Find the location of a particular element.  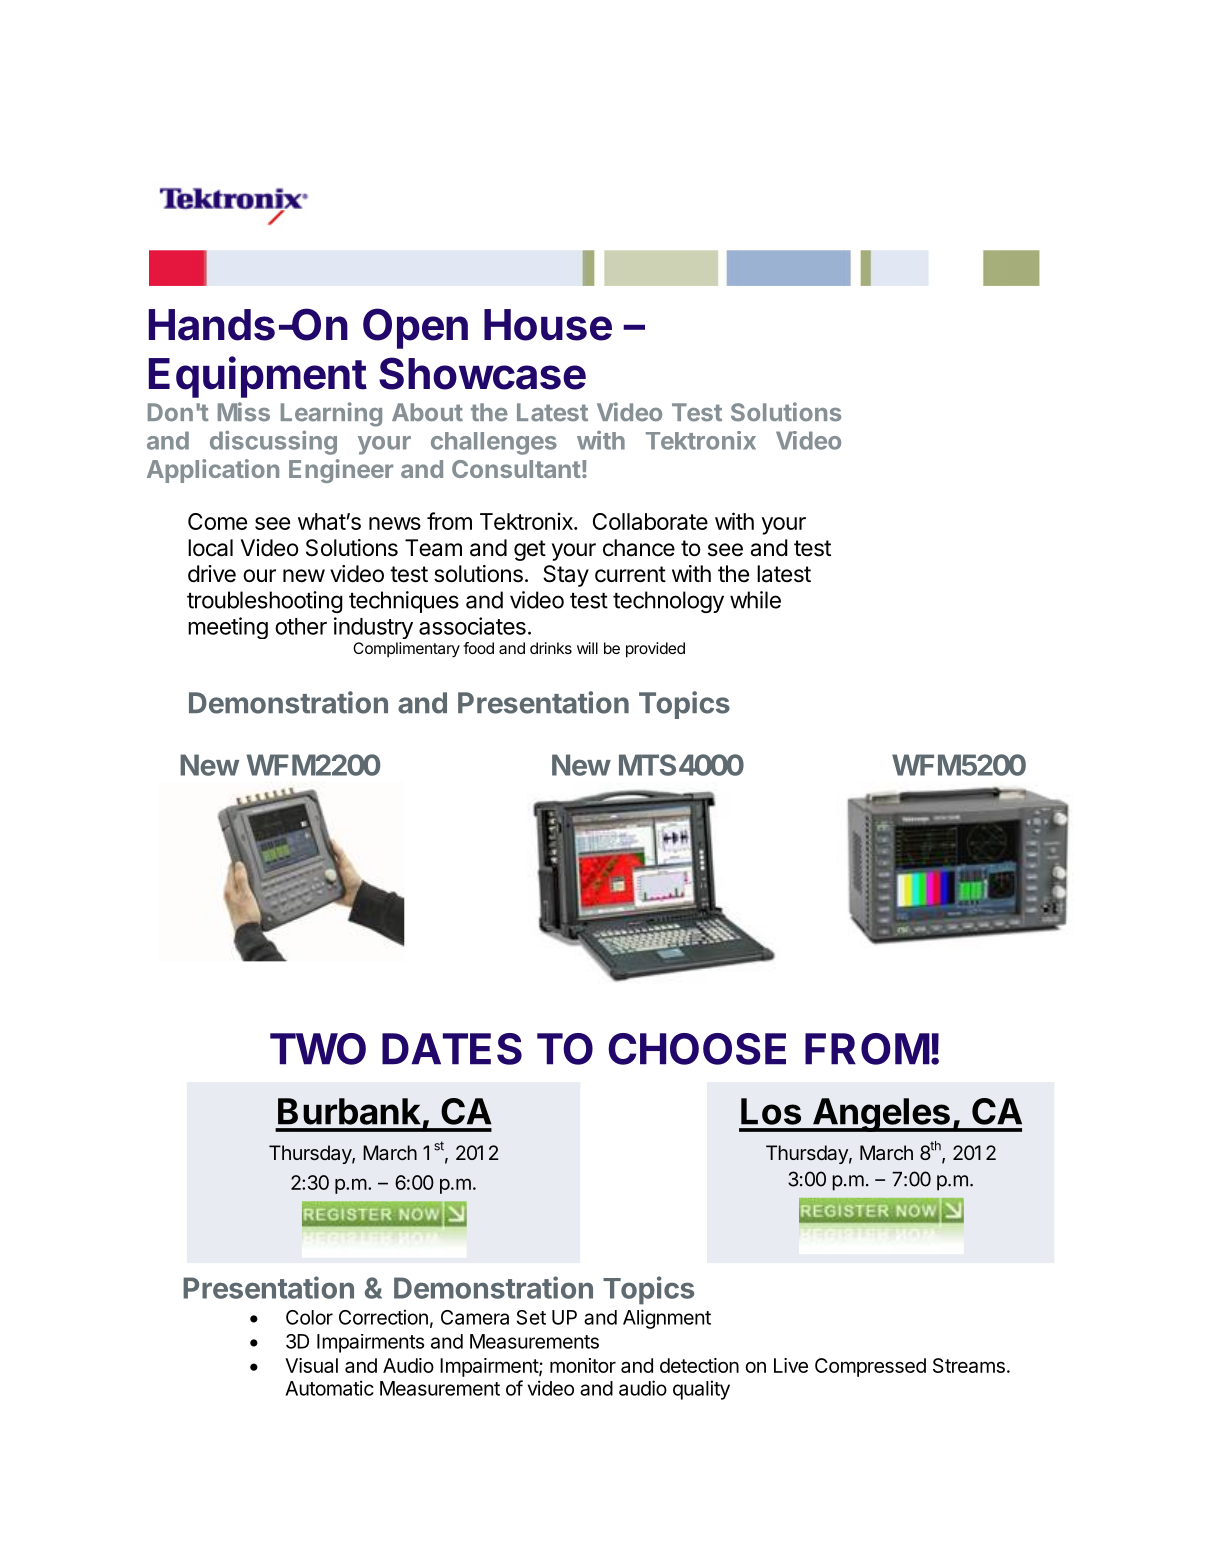

Visual is located at coordinates (311, 1365).
